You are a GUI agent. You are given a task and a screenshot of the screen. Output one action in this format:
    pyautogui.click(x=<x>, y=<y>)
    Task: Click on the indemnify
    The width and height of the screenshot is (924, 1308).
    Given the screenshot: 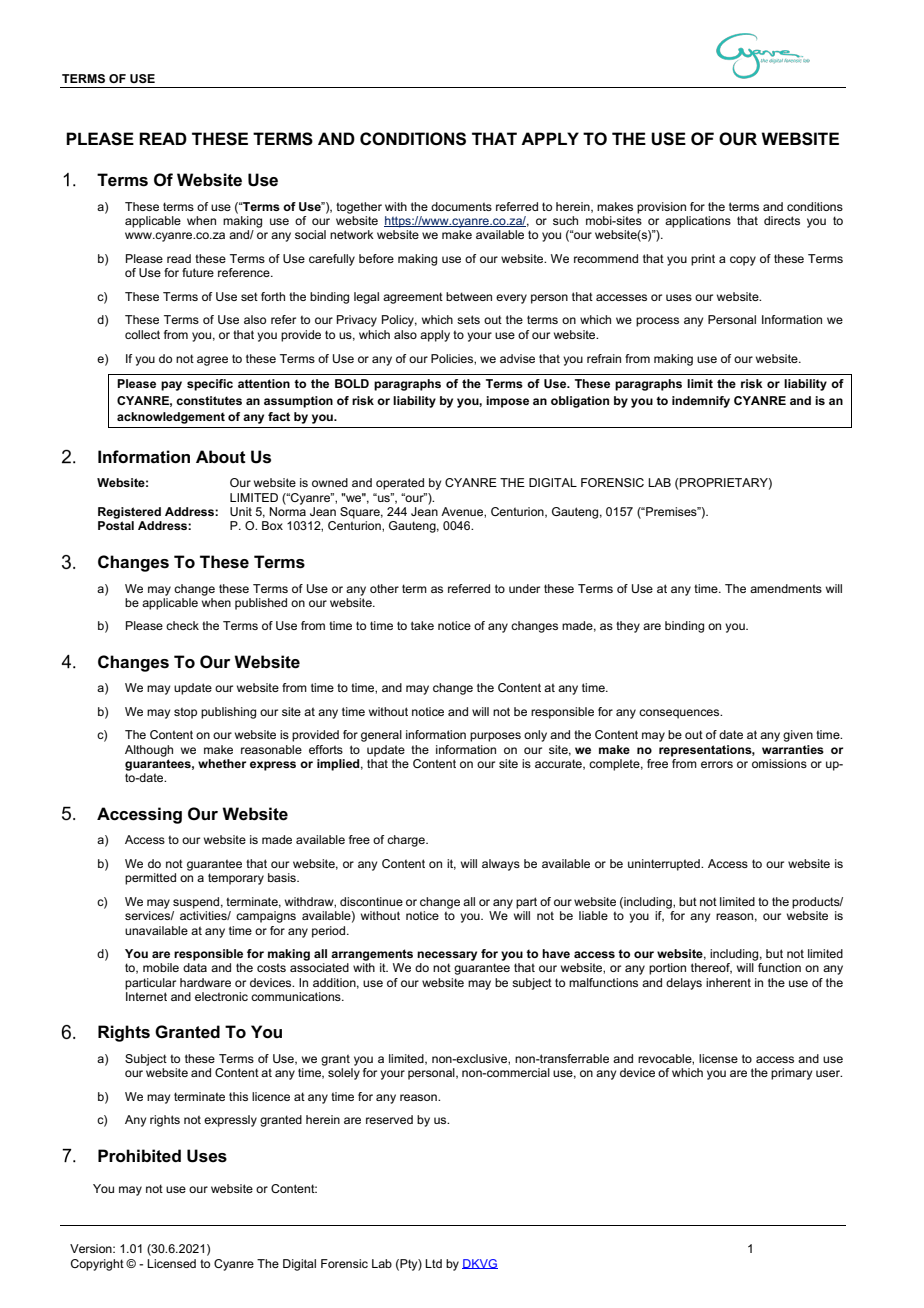 What is the action you would take?
    pyautogui.click(x=701, y=402)
